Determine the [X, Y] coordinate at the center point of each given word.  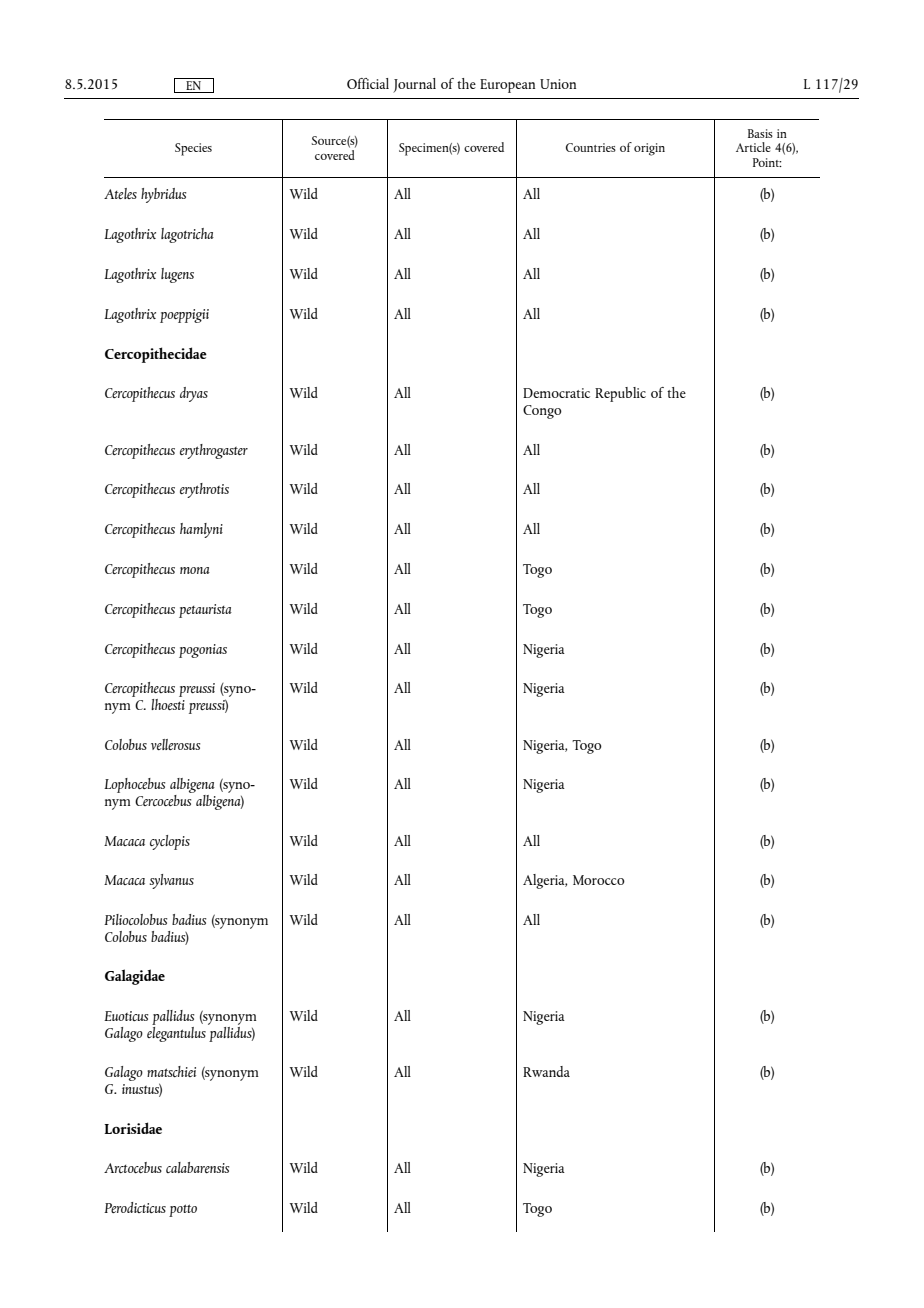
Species [193, 149]
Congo [542, 412]
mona [195, 570]
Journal [414, 85]
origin [649, 149]
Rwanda [546, 1071]
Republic [620, 394]
